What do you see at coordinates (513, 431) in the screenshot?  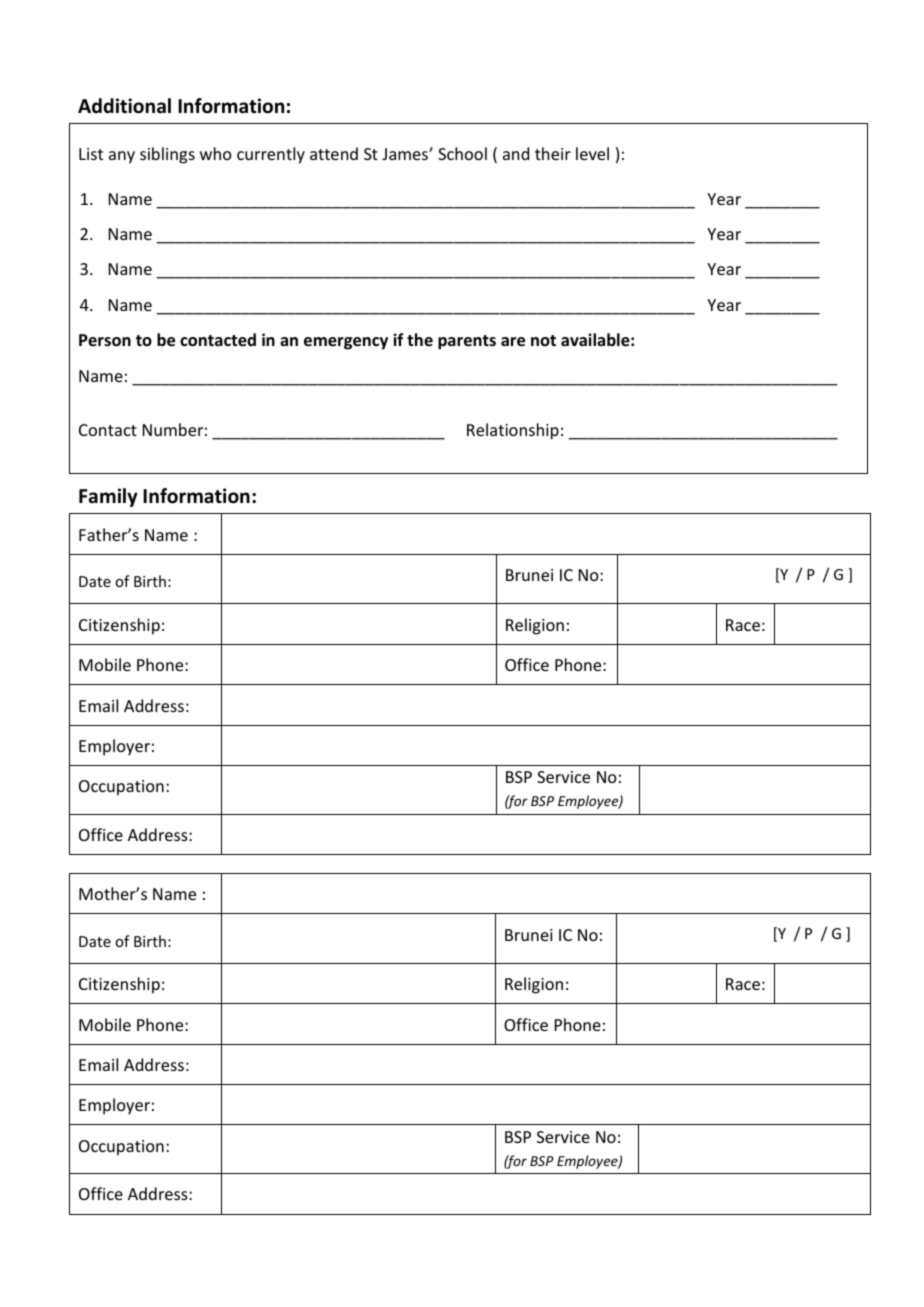 I see `Relationship` at bounding box center [513, 431].
